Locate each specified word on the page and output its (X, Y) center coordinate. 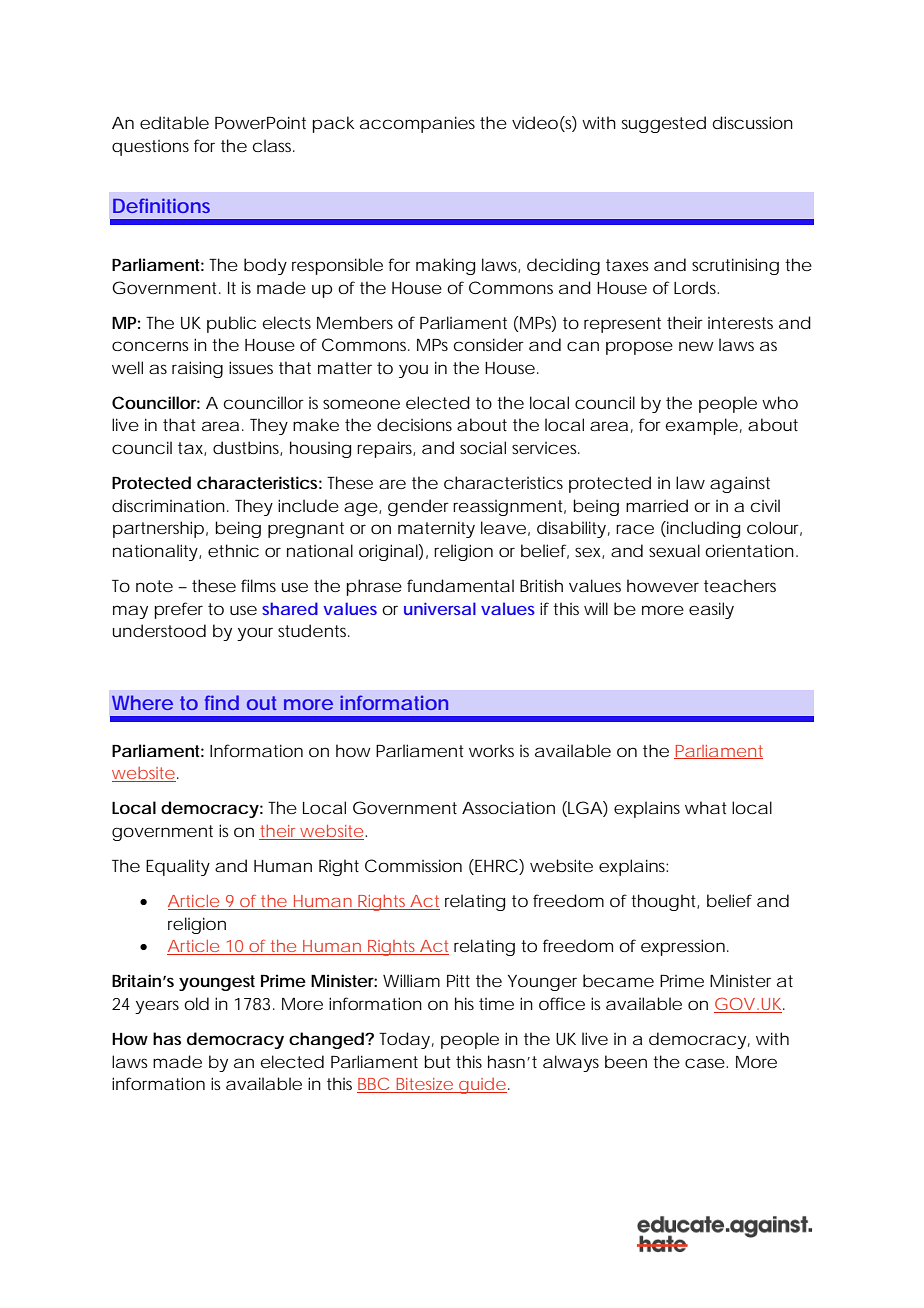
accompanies (417, 124)
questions (150, 148)
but (437, 1061)
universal (440, 608)
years (157, 1007)
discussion (753, 122)
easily (711, 610)
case (705, 1063)
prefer (178, 610)
